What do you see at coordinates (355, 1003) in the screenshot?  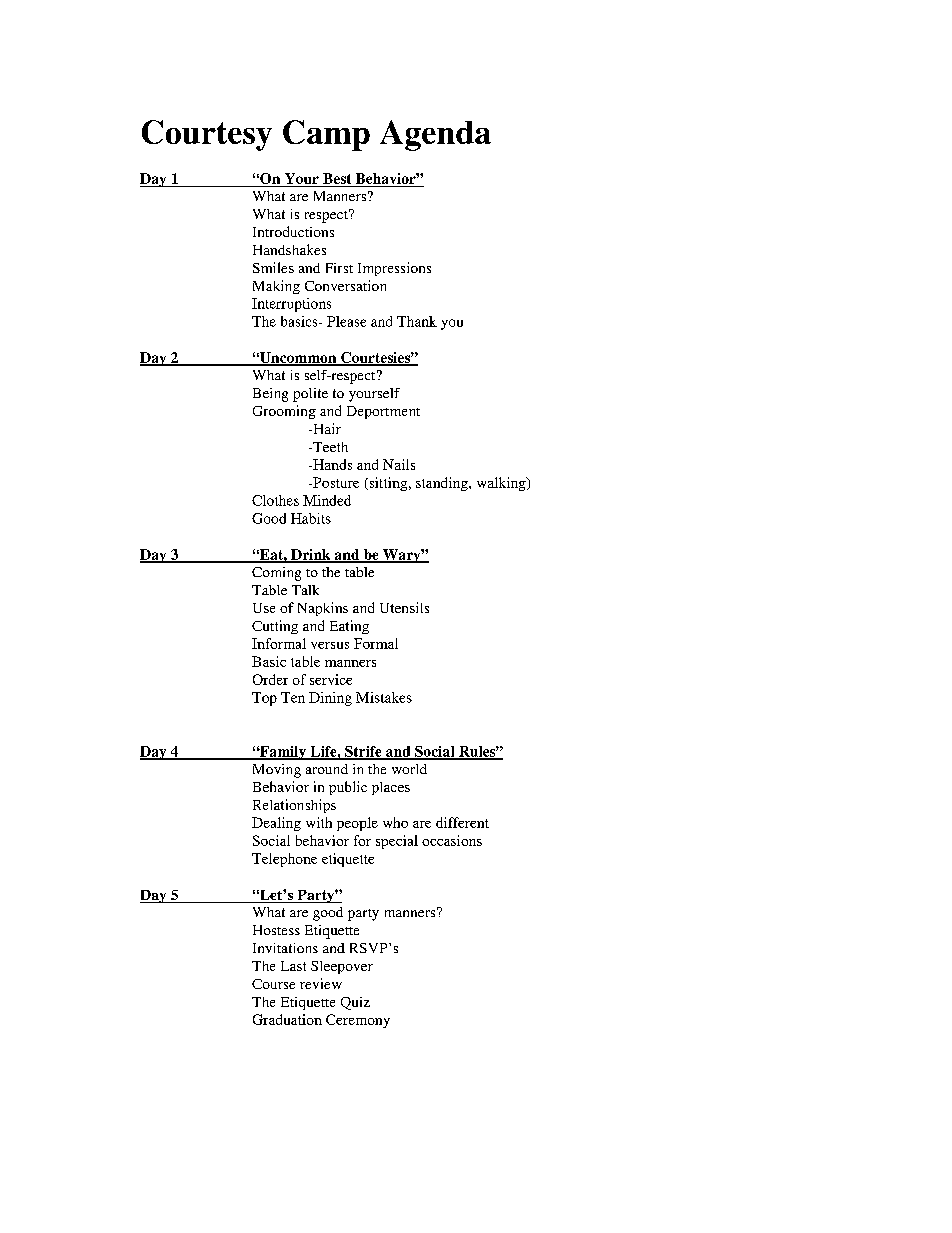 I see `Quiz` at bounding box center [355, 1003].
